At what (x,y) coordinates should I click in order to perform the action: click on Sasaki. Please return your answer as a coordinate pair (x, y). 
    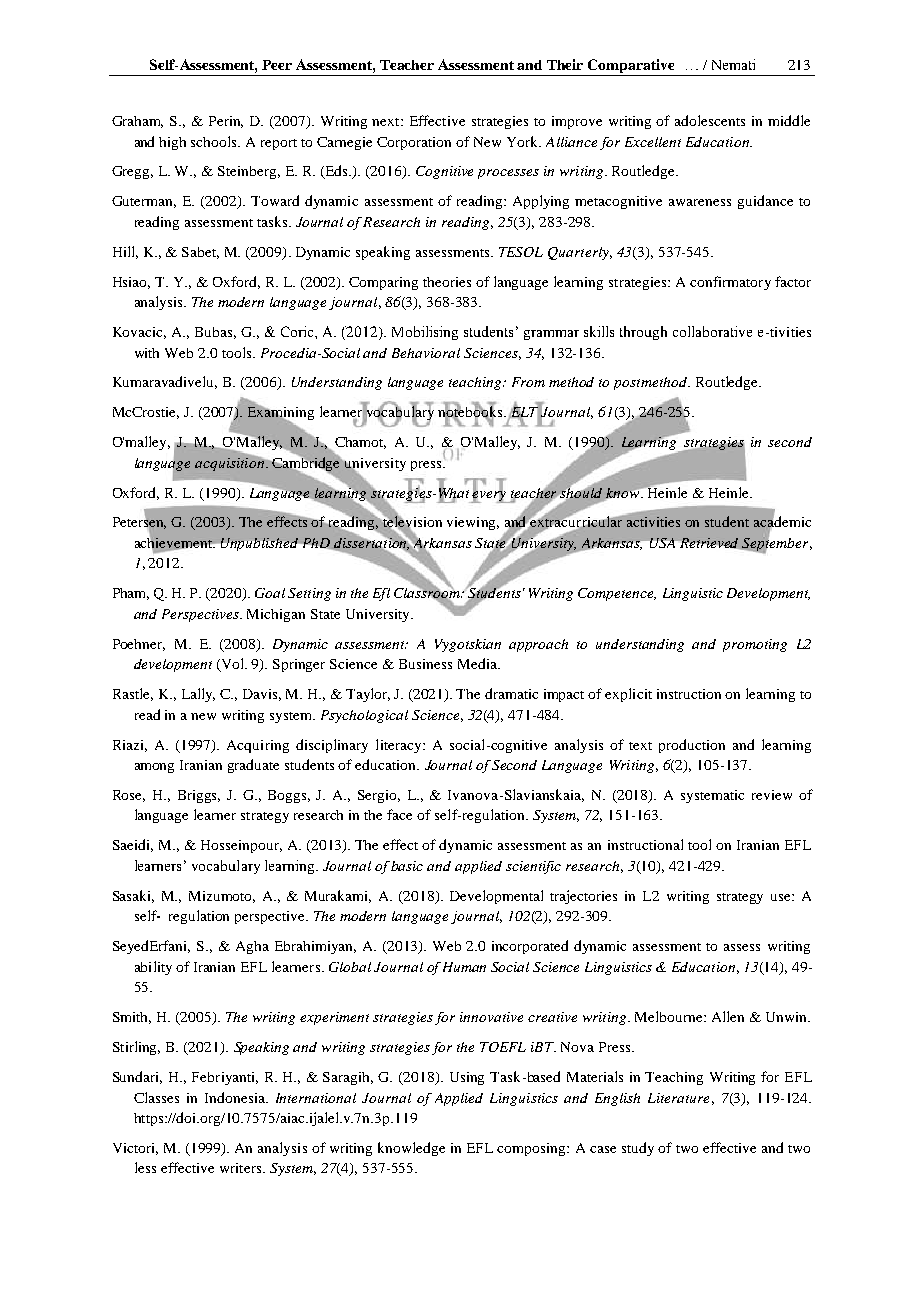
    Looking at the image, I should click on (133, 896).
